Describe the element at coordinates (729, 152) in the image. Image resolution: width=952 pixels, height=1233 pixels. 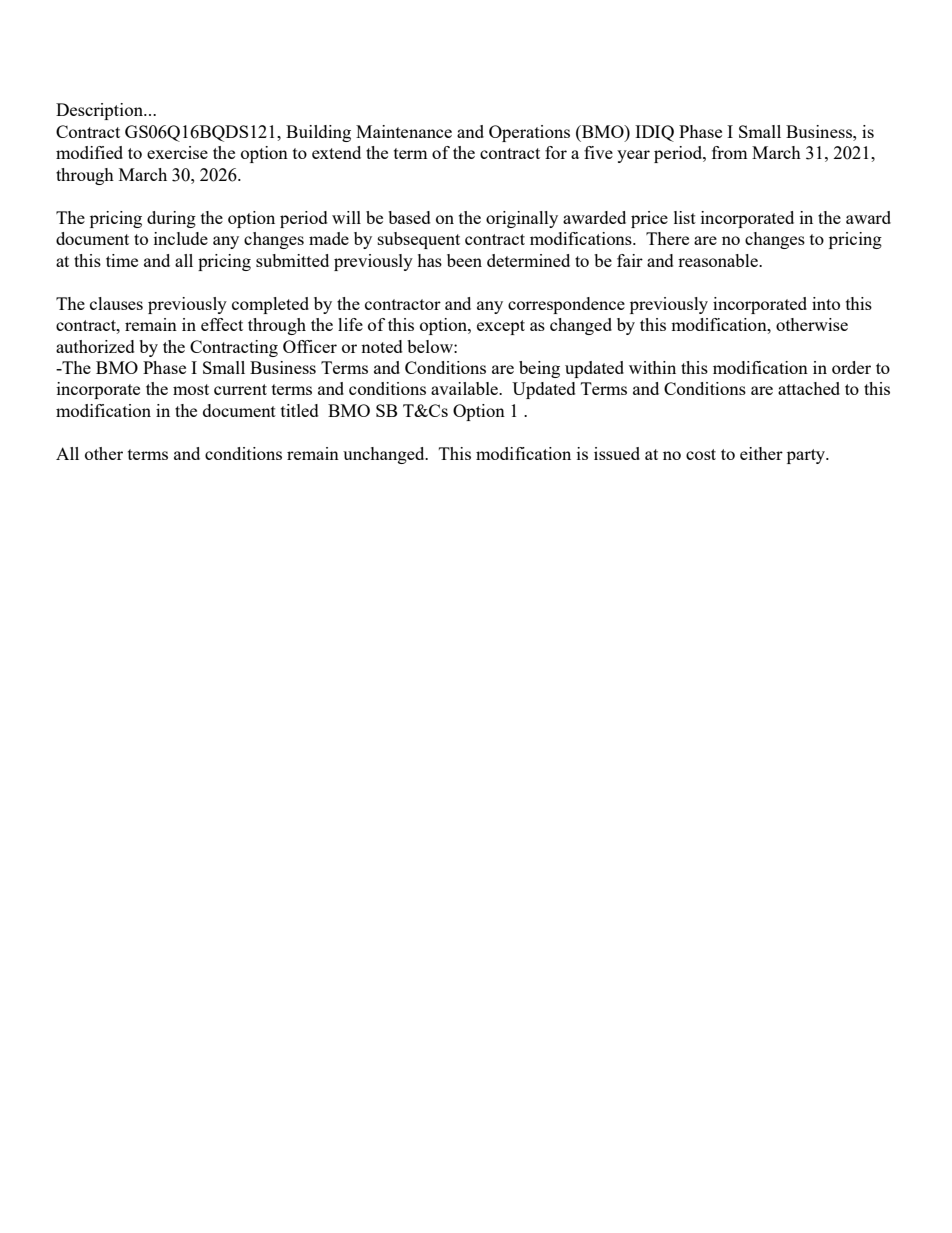
I see `from` at that location.
